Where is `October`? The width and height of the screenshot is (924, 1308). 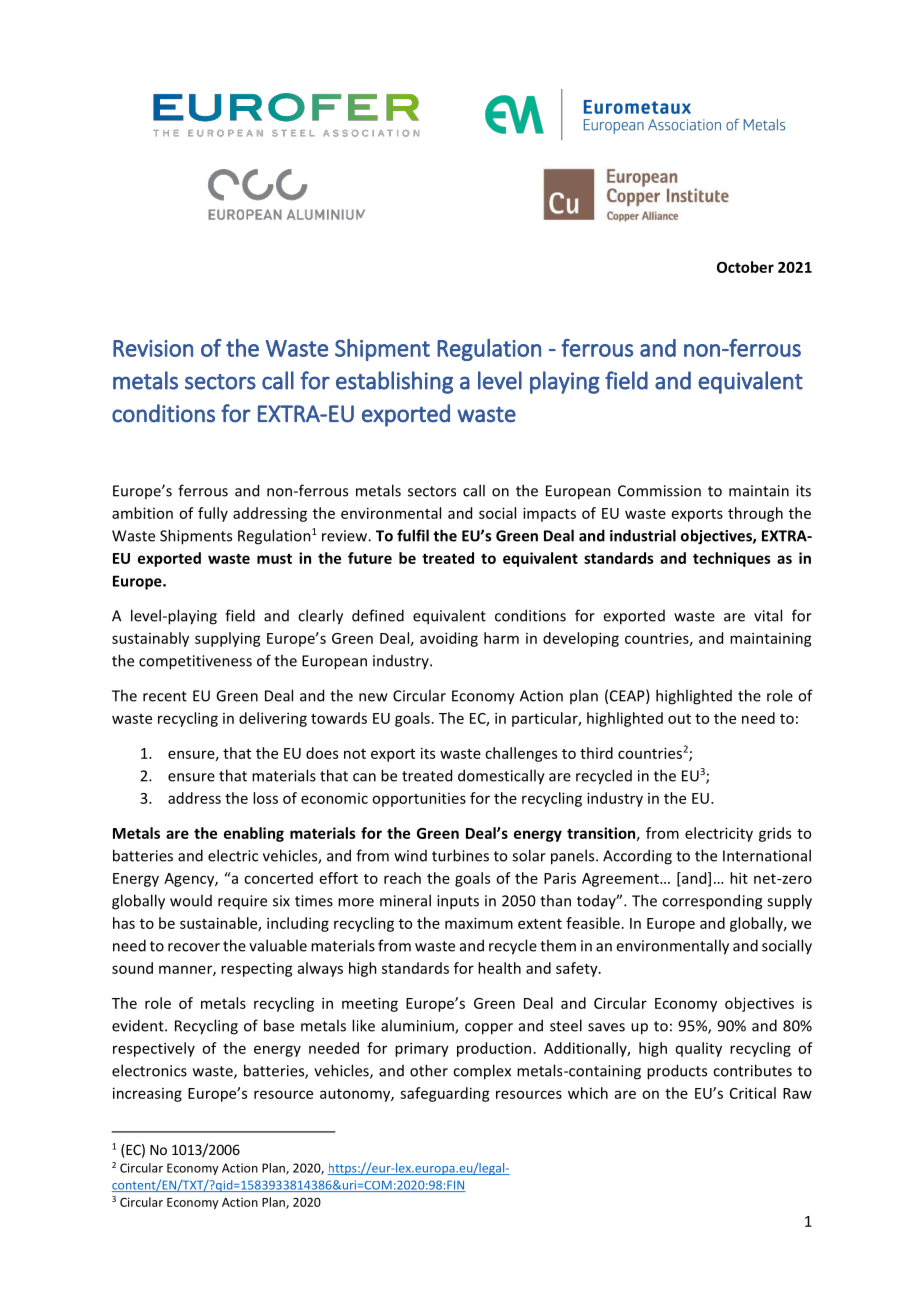 October is located at coordinates (745, 267).
